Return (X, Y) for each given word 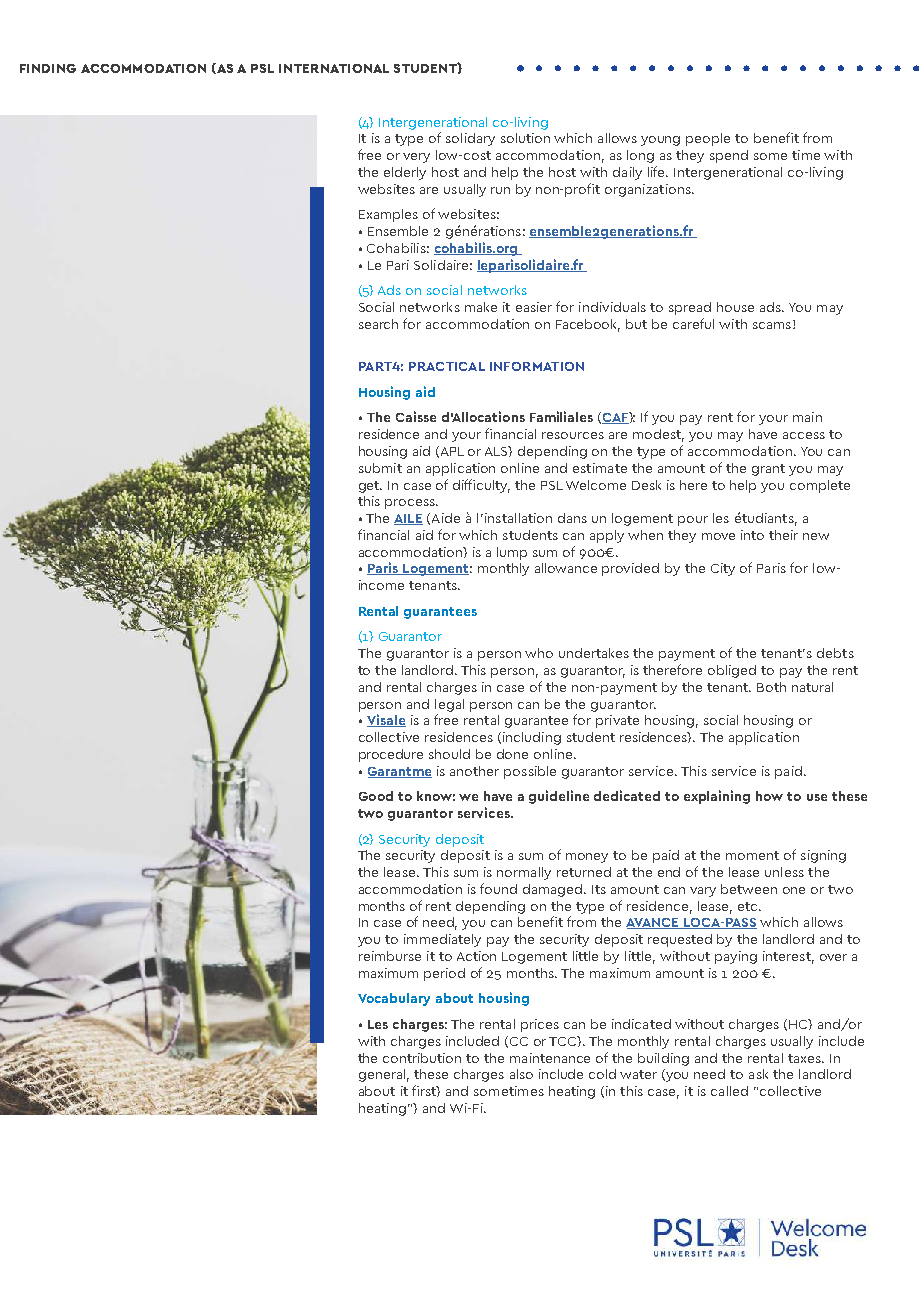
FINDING (48, 68)
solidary (470, 139)
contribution (422, 1058)
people (708, 139)
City (723, 569)
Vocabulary (394, 999)
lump (512, 553)
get (370, 487)
